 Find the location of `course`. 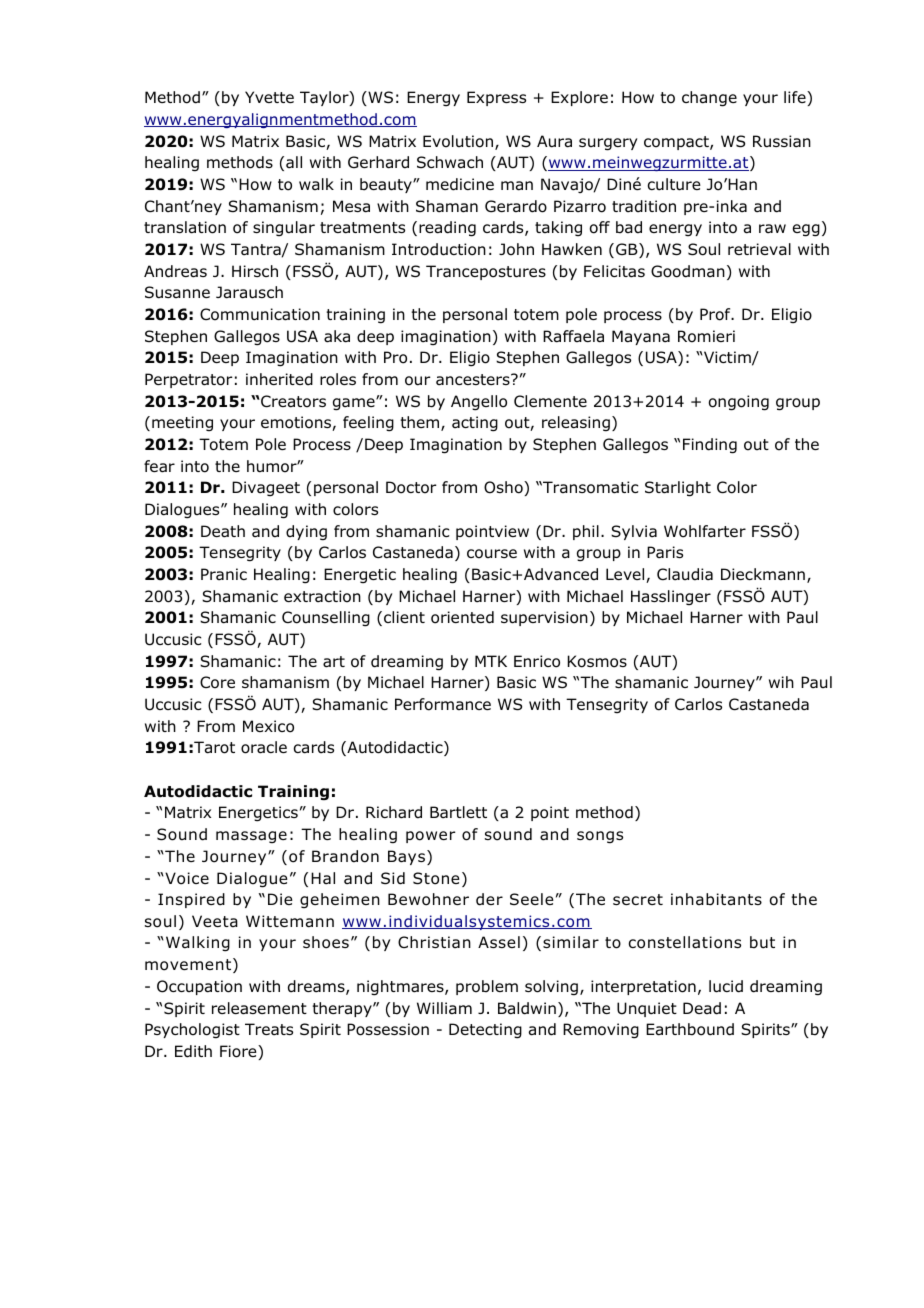

course is located at coordinates (492, 554).
